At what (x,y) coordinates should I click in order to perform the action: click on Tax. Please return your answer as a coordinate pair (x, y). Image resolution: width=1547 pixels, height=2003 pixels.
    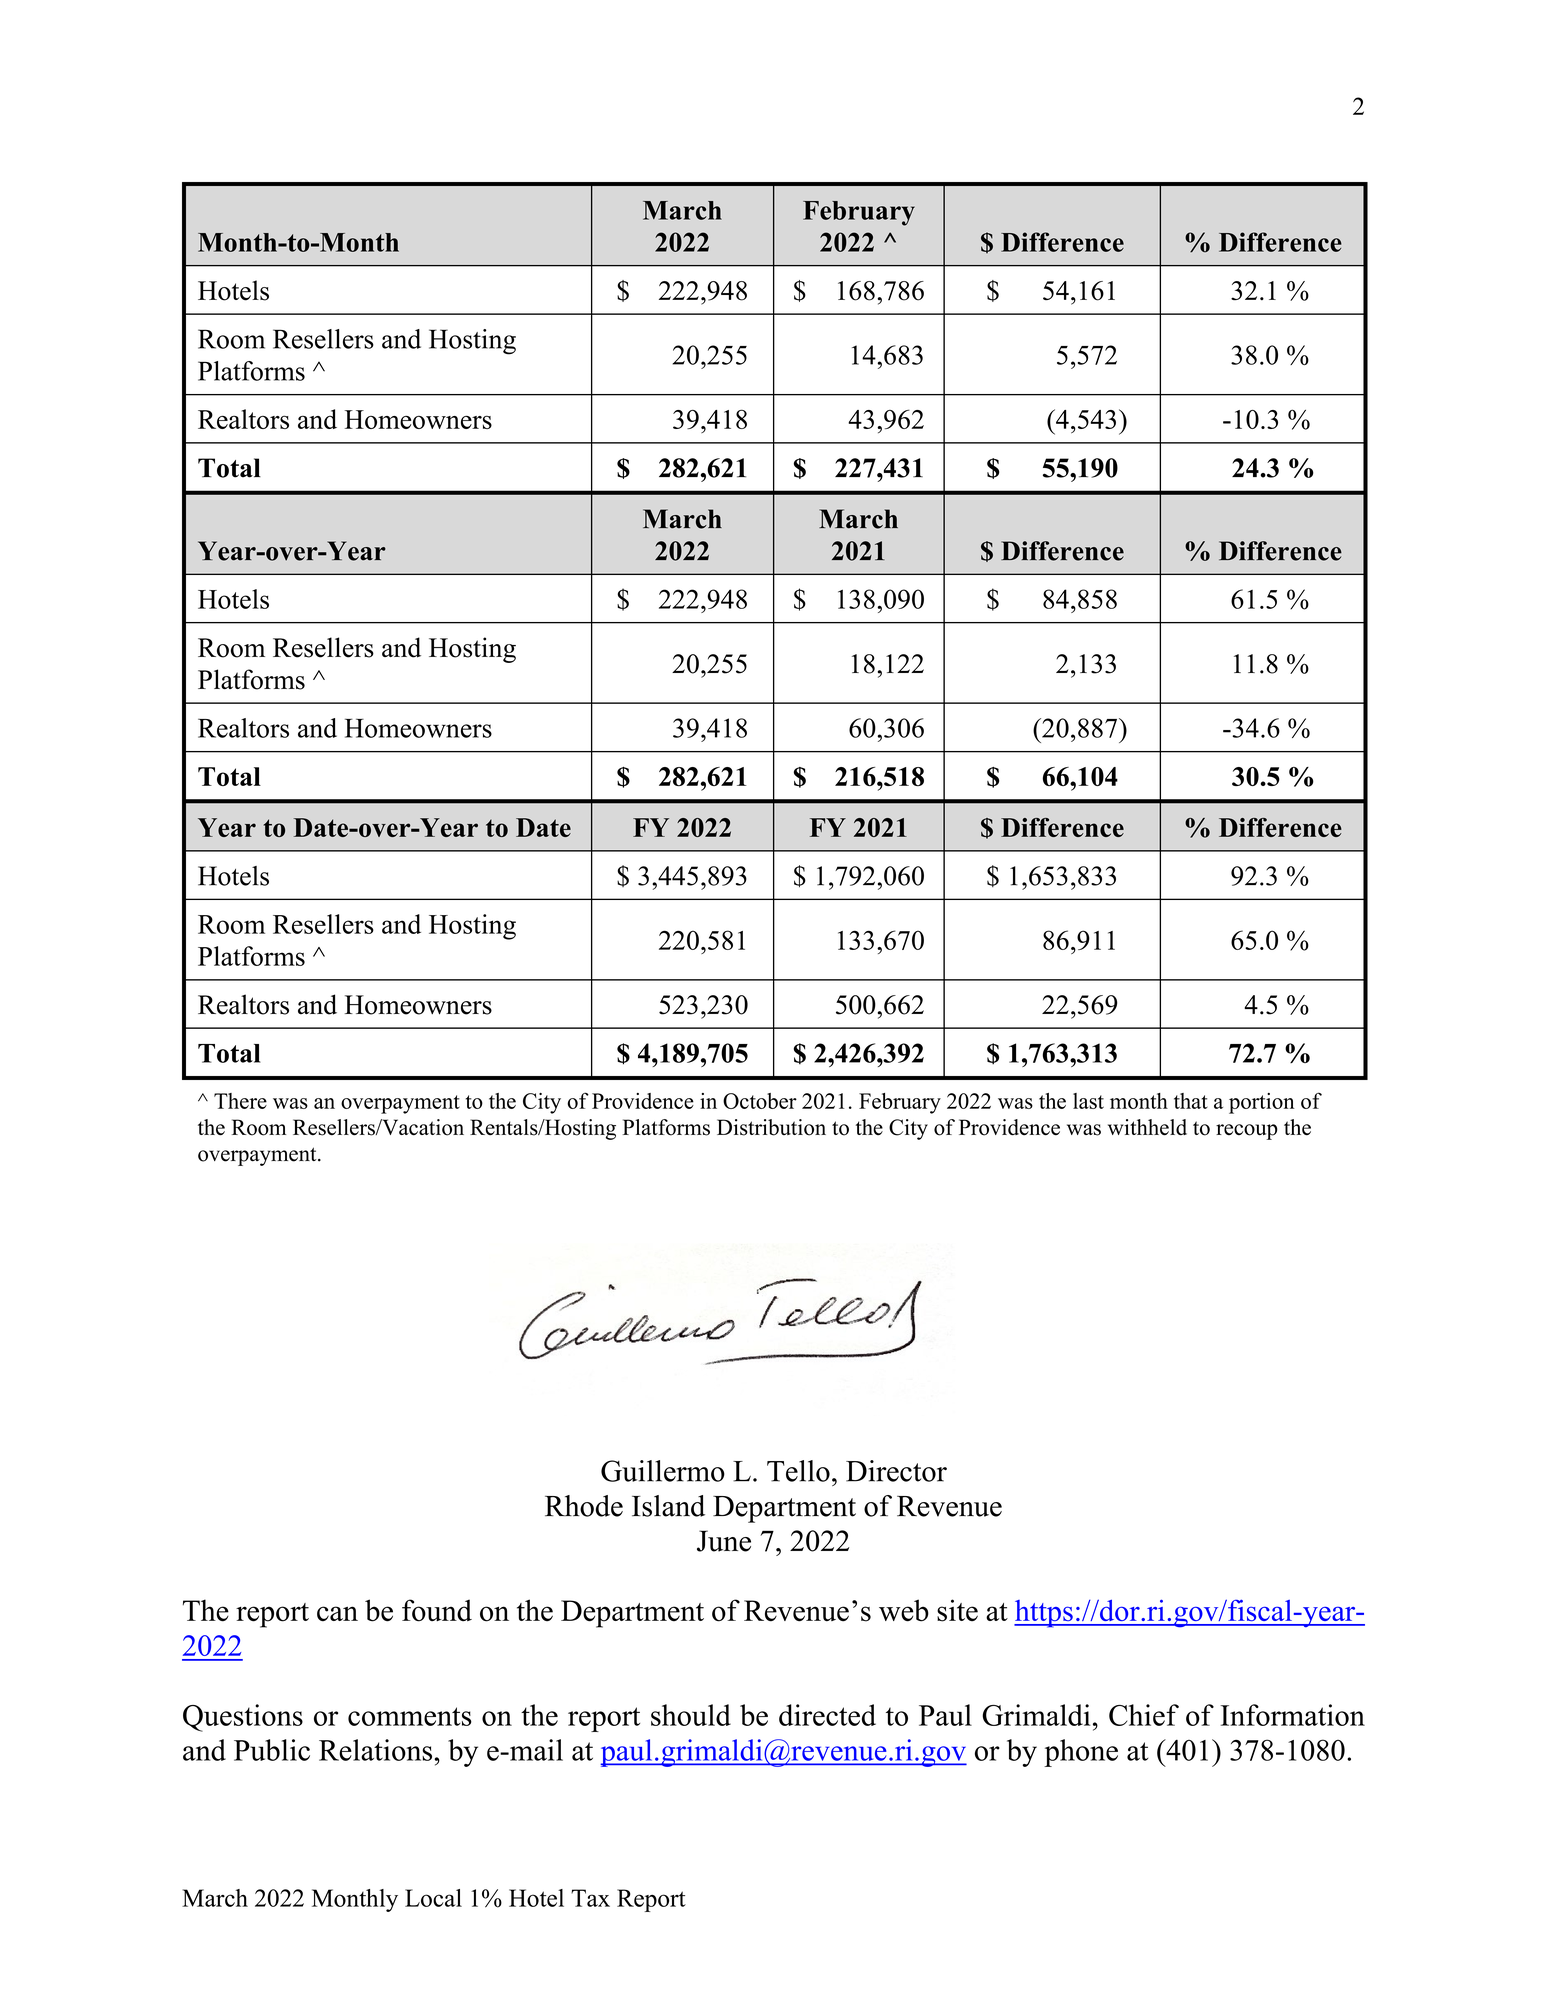
    Looking at the image, I should click on (590, 1898).
